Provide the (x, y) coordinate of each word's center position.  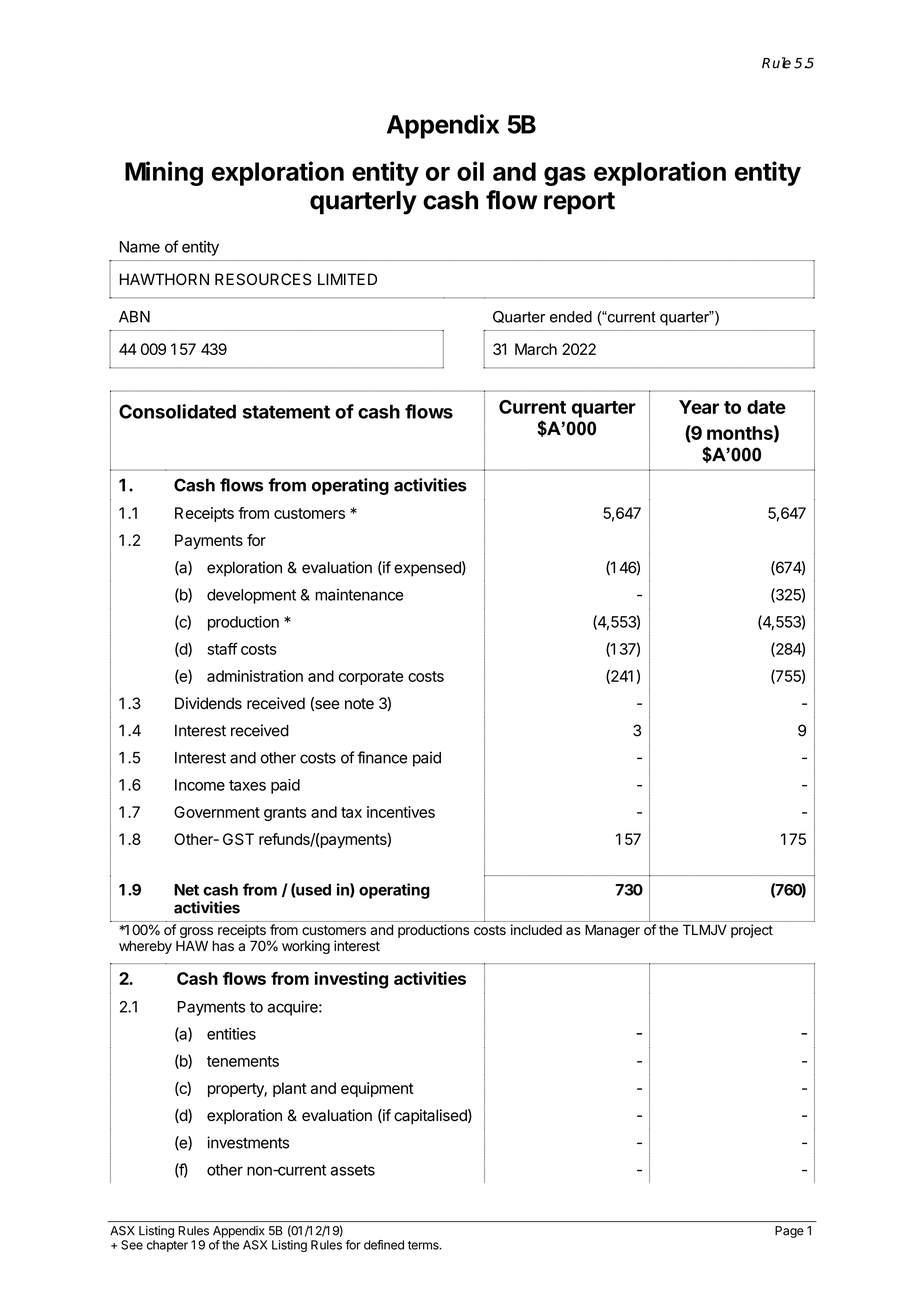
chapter (167, 1246)
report (579, 203)
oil (470, 171)
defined (384, 1245)
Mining (164, 173)
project (752, 931)
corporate (371, 678)
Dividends (208, 703)
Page (789, 1232)
